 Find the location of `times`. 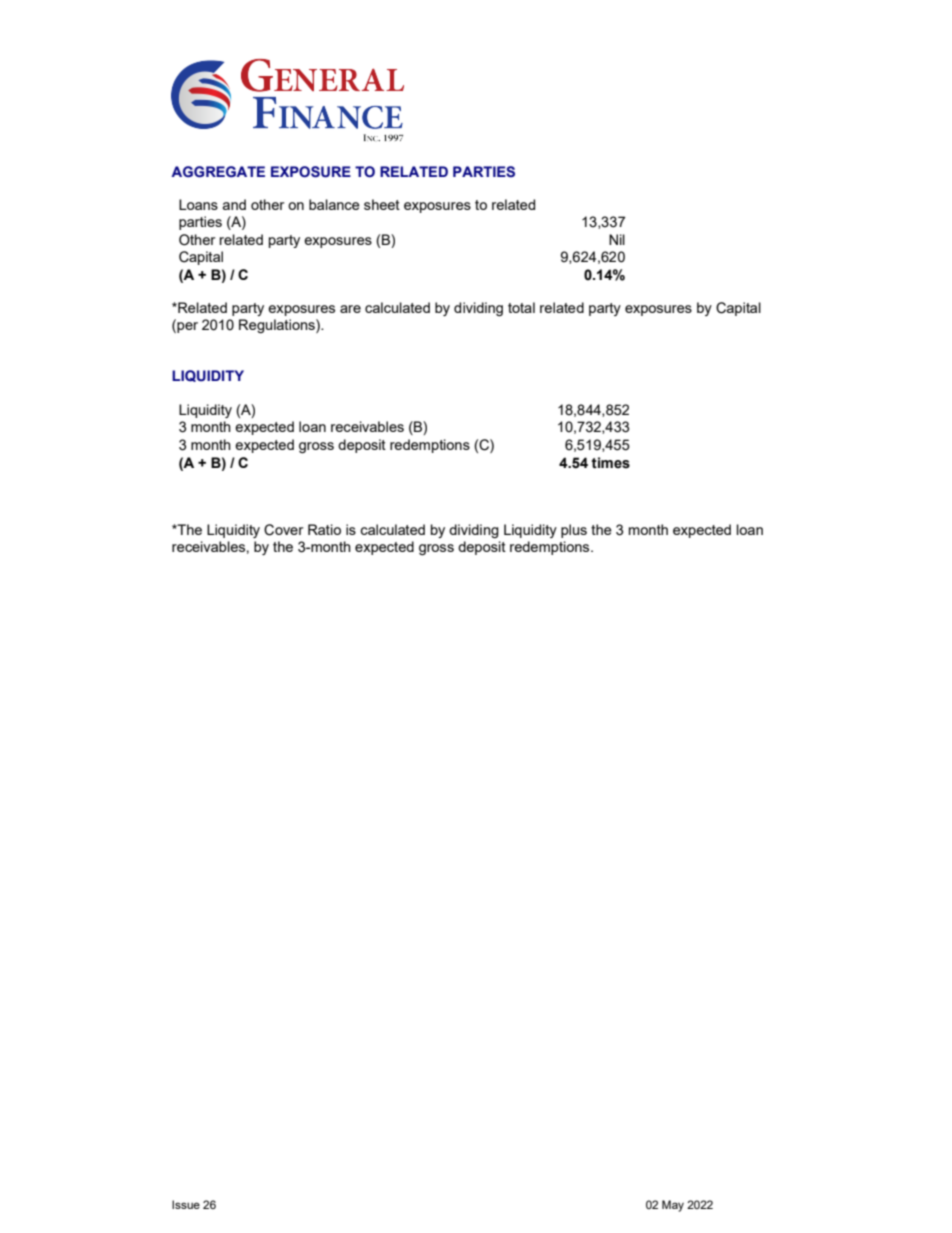

times is located at coordinates (610, 463).
